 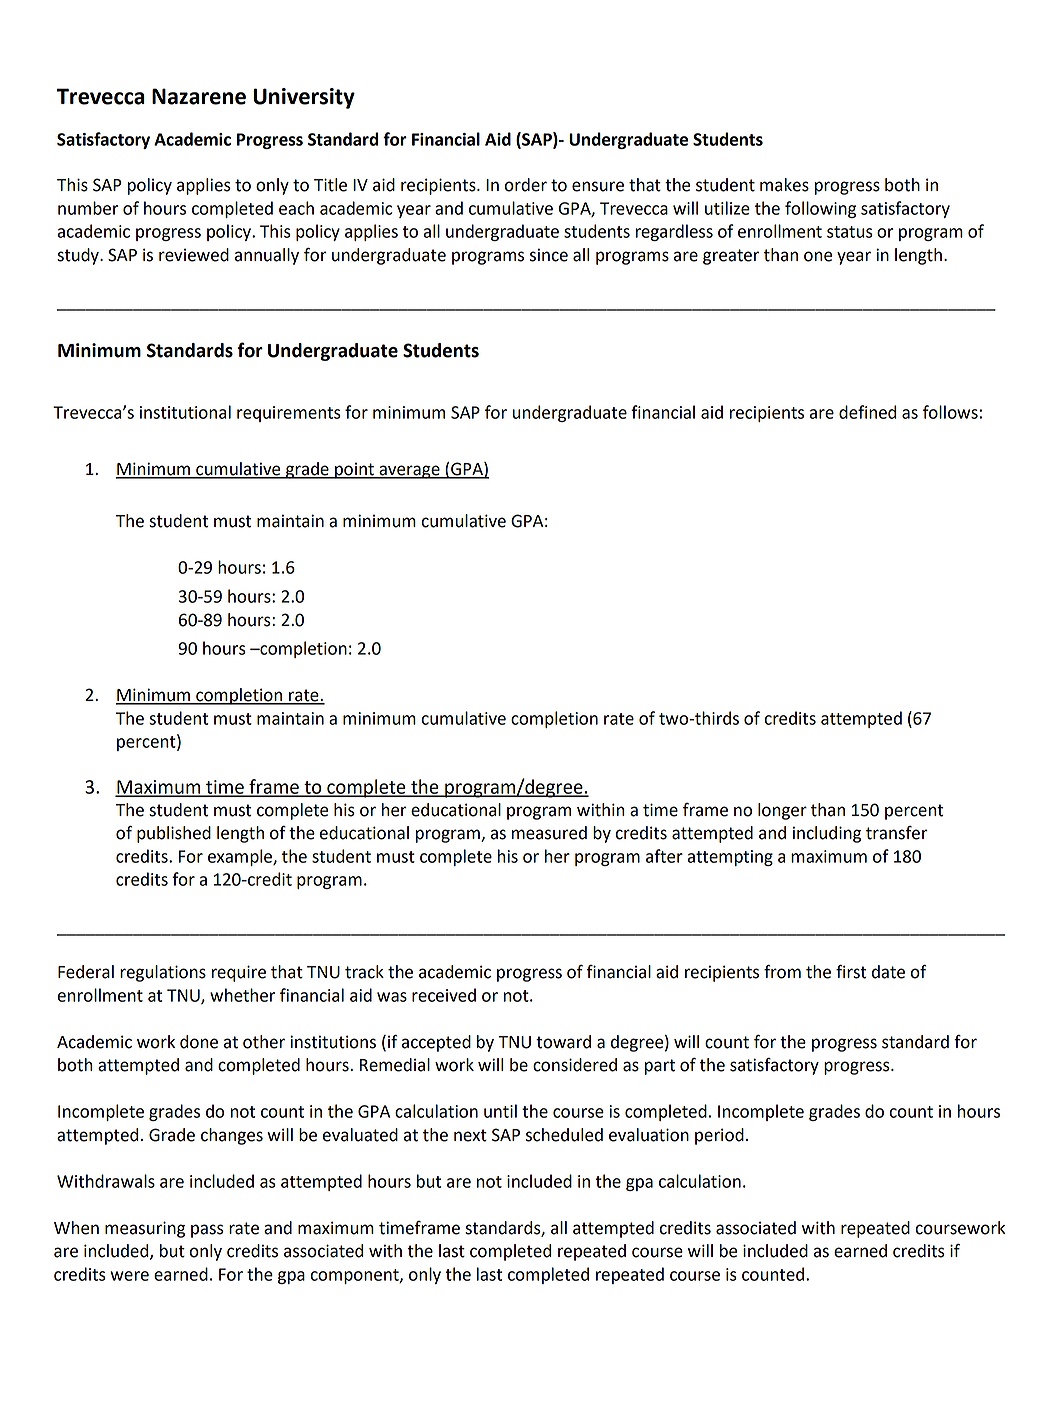 What do you see at coordinates (174, 834) in the image?
I see `published` at bounding box center [174, 834].
